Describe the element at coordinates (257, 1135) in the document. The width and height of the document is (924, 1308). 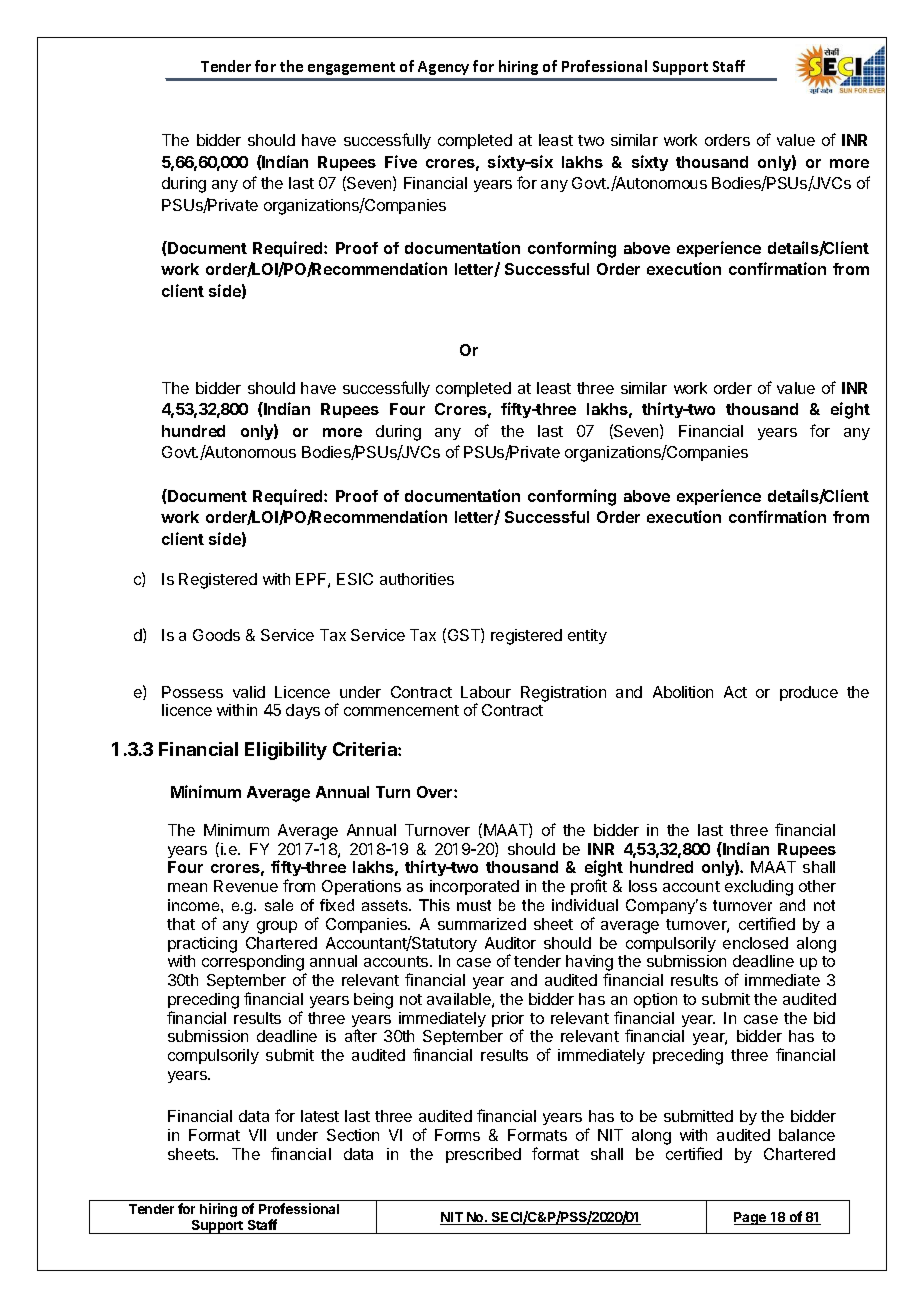
I see `VII` at that location.
